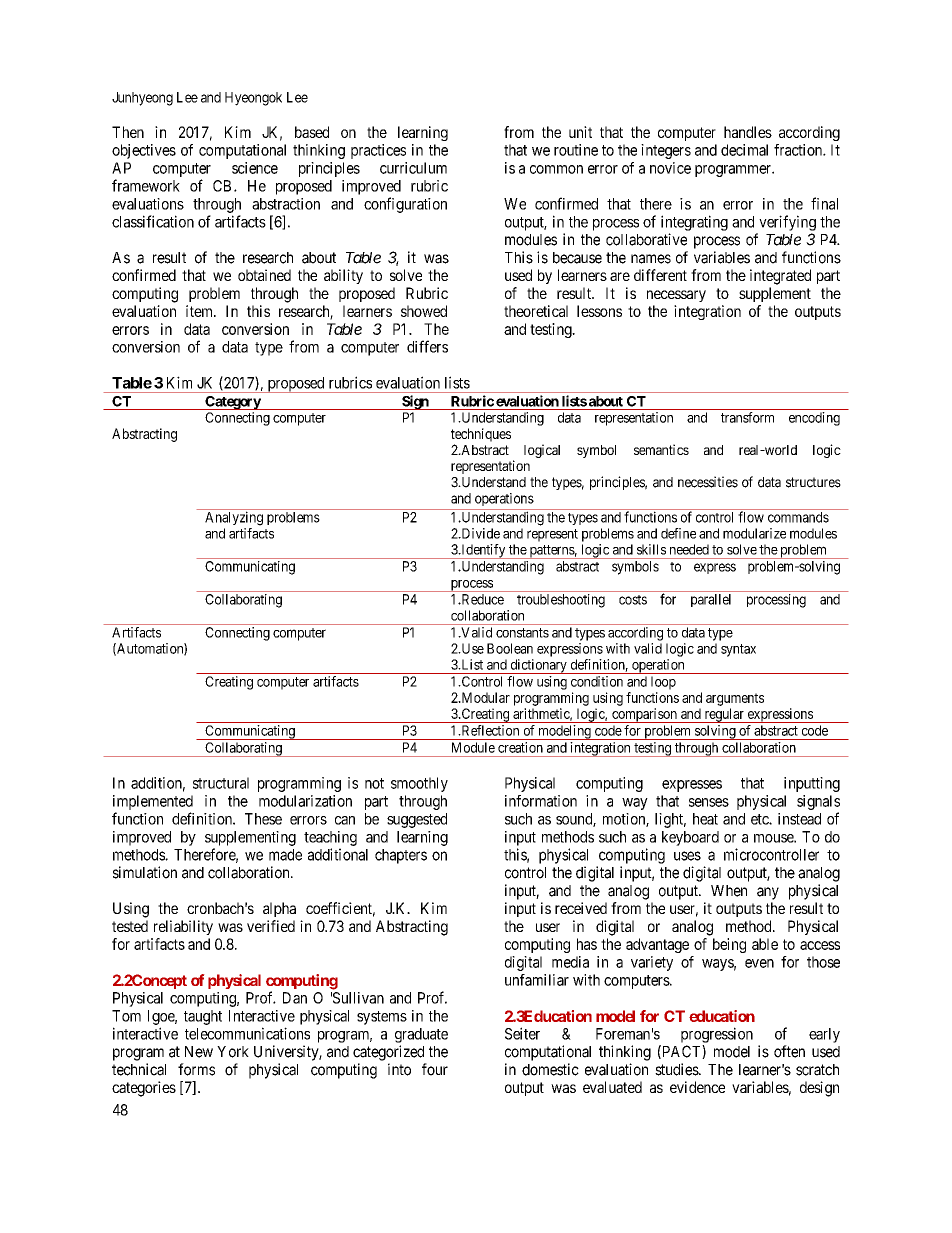 This screenshot has width=952, height=1233. What do you see at coordinates (255, 168) in the screenshot?
I see `science` at bounding box center [255, 168].
